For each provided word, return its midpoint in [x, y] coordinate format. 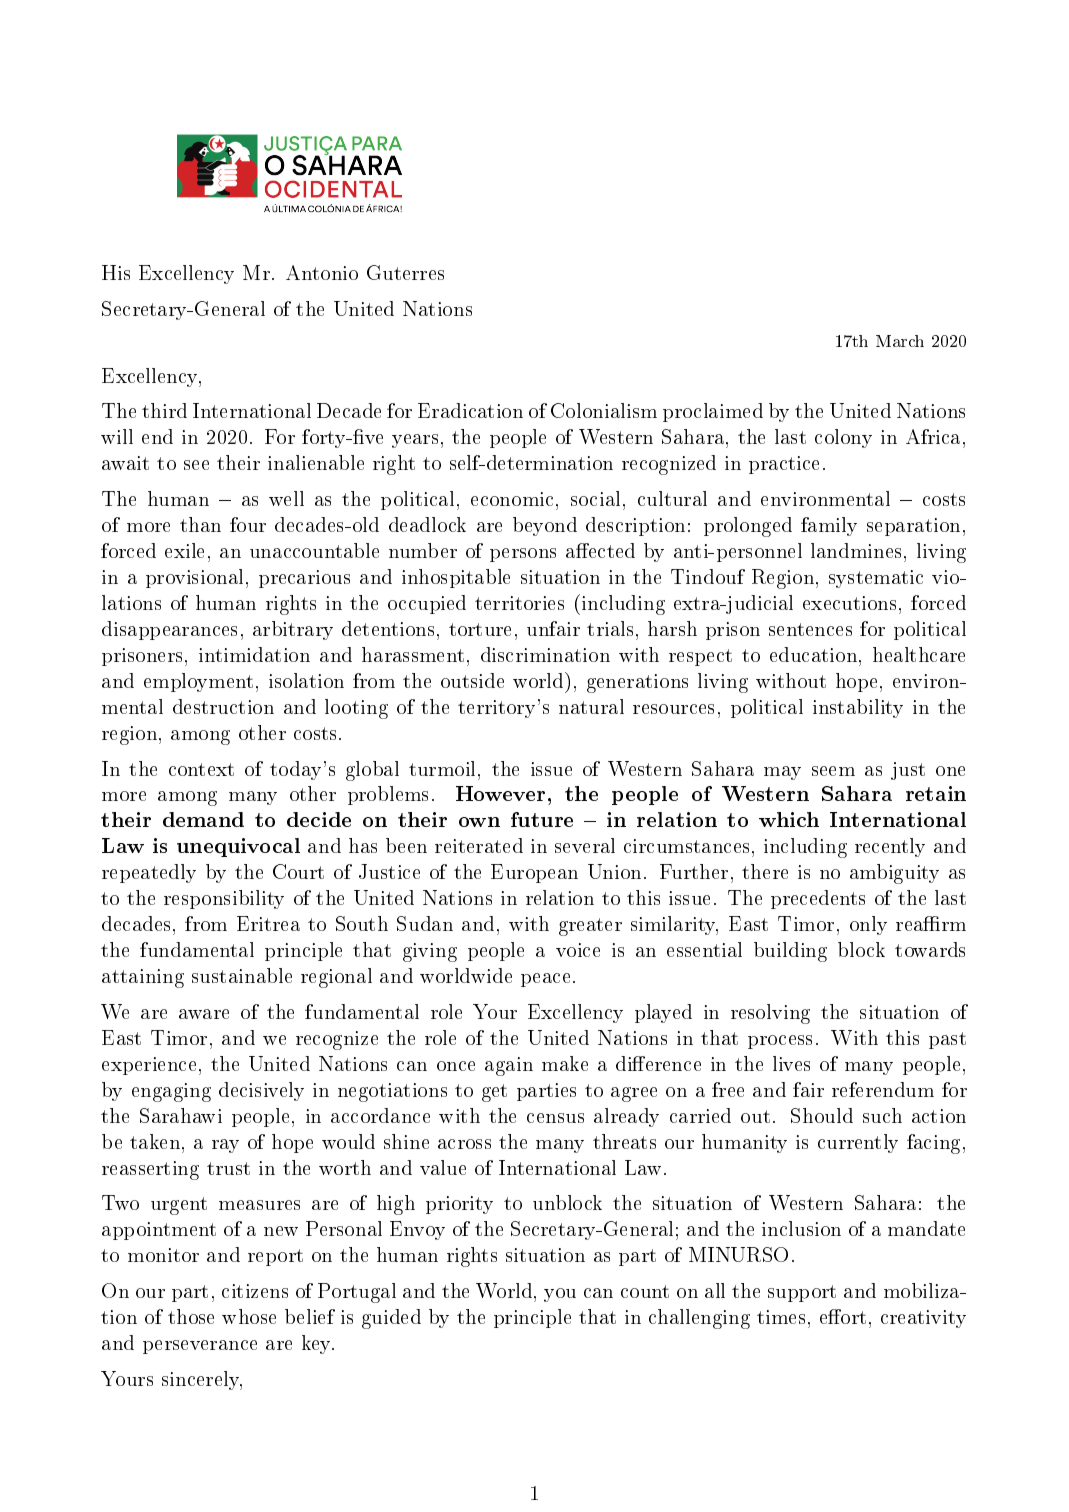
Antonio [322, 272]
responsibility [224, 899]
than [200, 524]
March [900, 341]
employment [198, 682]
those [191, 1316]
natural [591, 706]
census [555, 1118]
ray [225, 1146]
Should [822, 1115]
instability [858, 708]
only [868, 925]
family [829, 526]
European [534, 873]
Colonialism [604, 410]
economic [514, 499]
